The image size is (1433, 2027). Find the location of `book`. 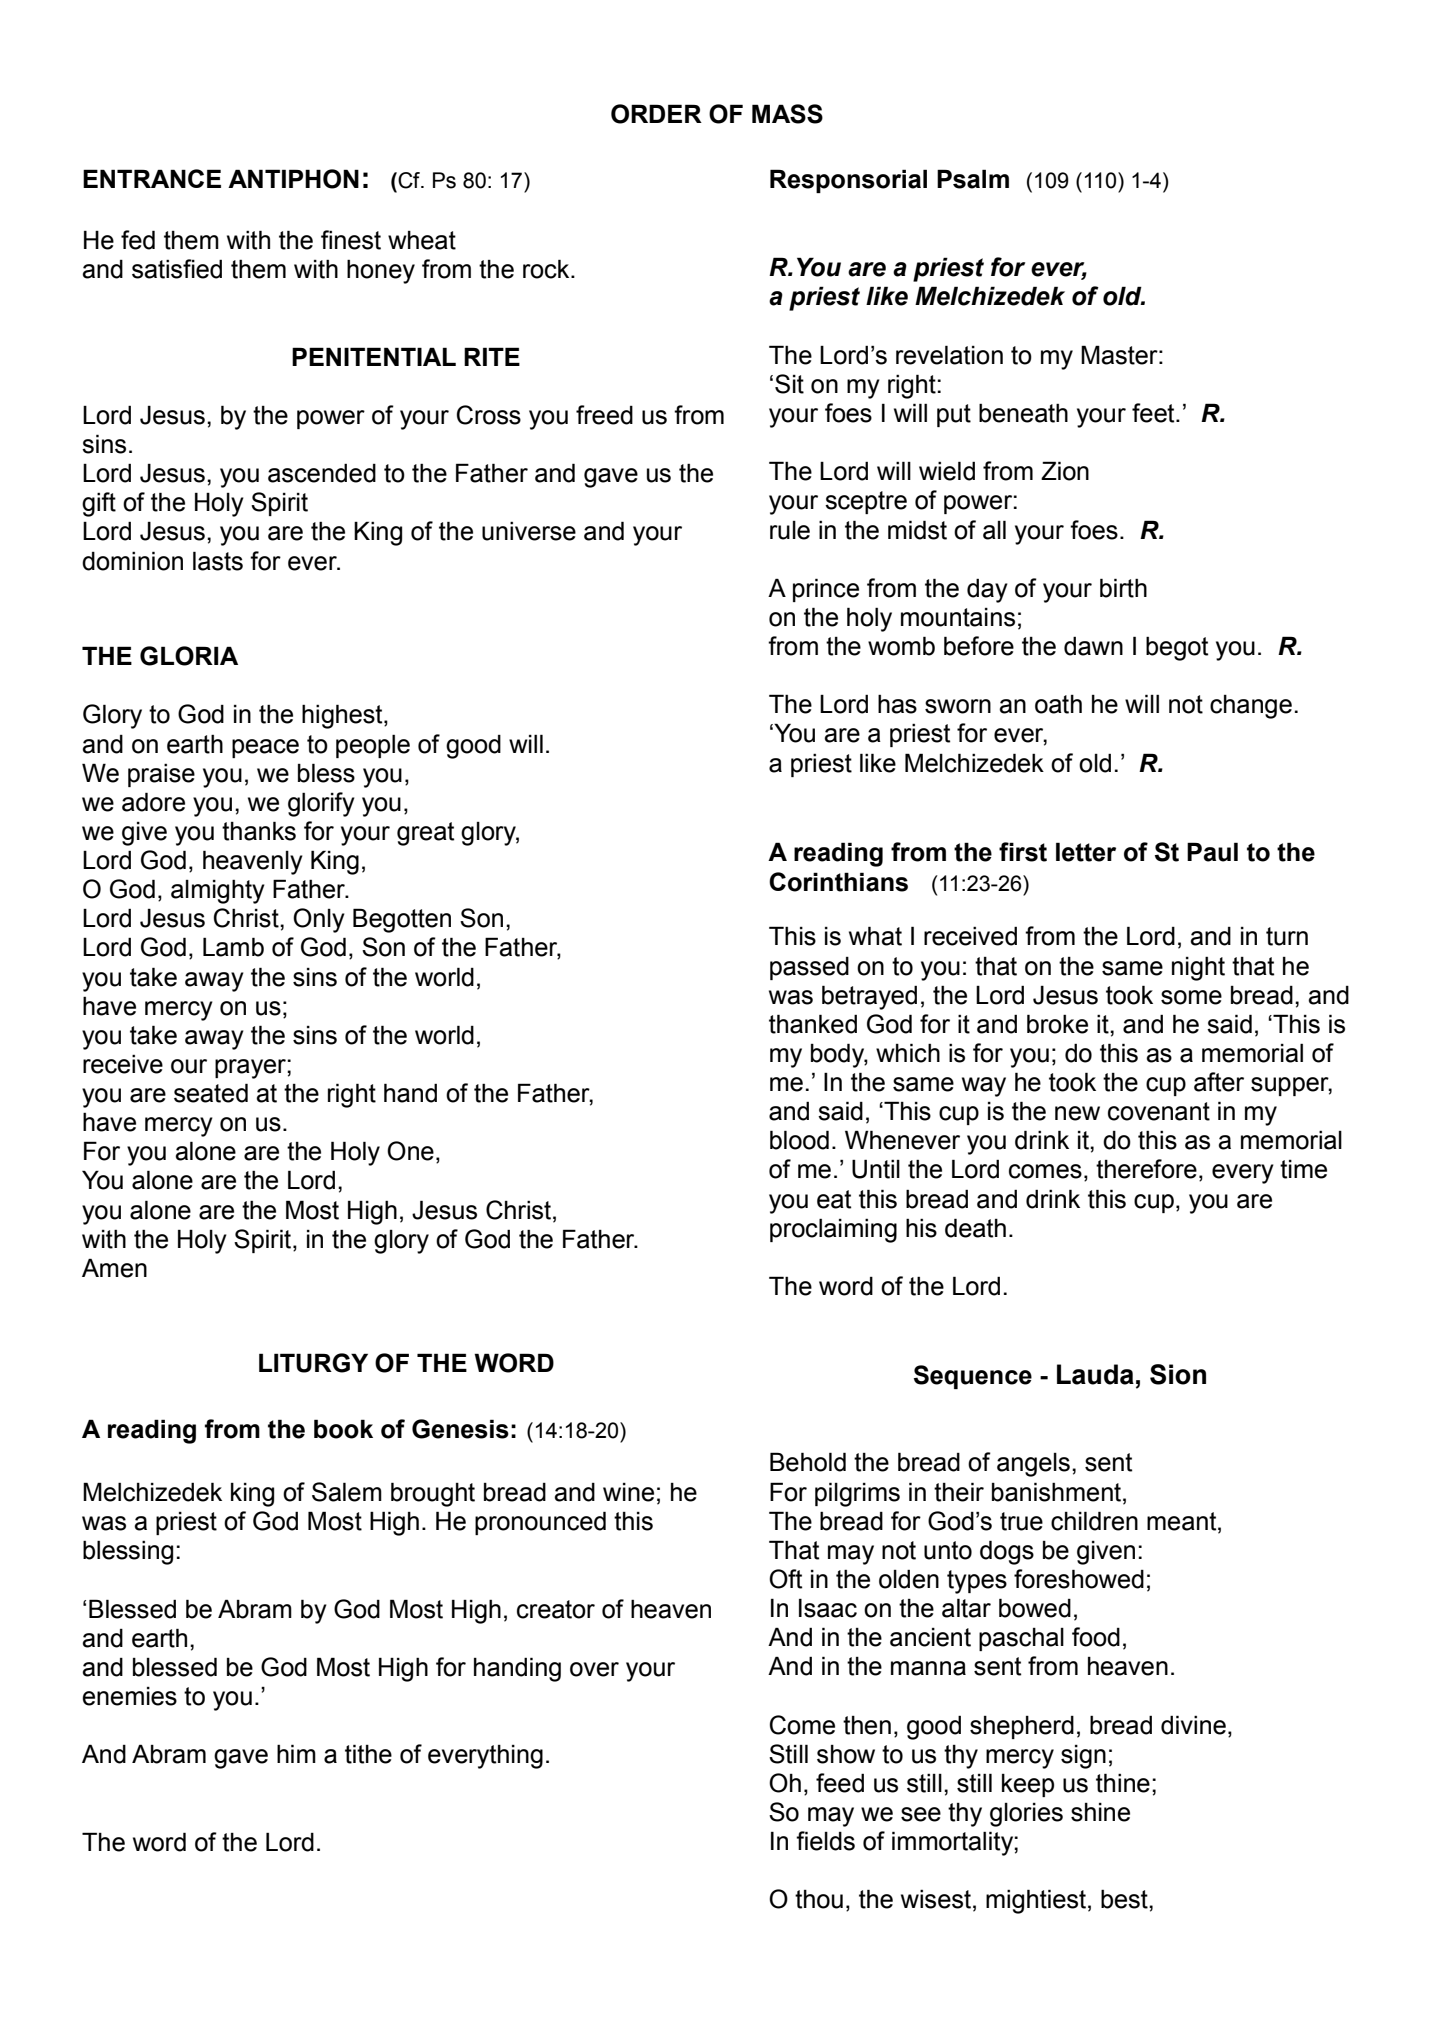

book is located at coordinates (343, 1429).
